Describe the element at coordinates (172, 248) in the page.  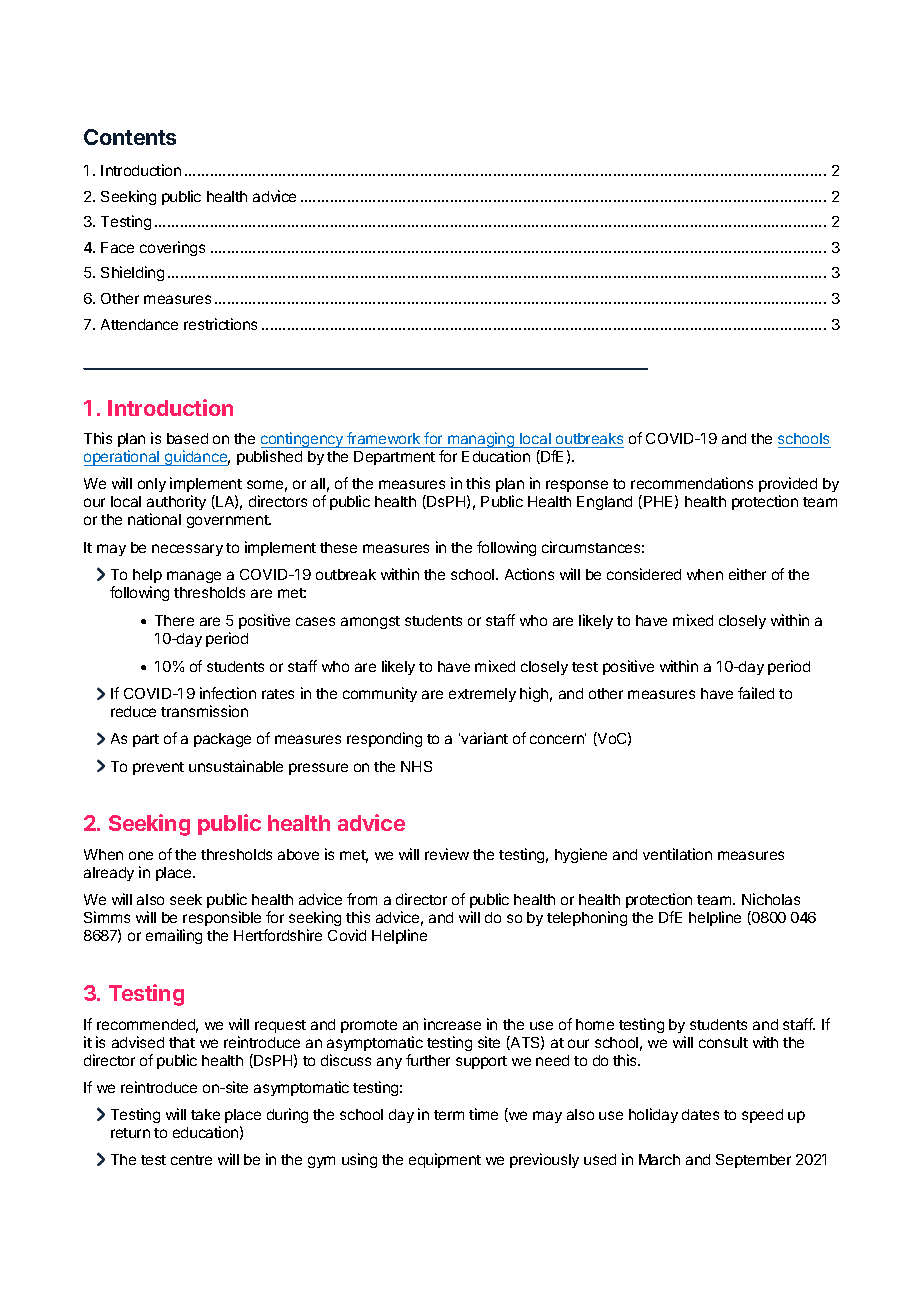
I see `coverings` at that location.
